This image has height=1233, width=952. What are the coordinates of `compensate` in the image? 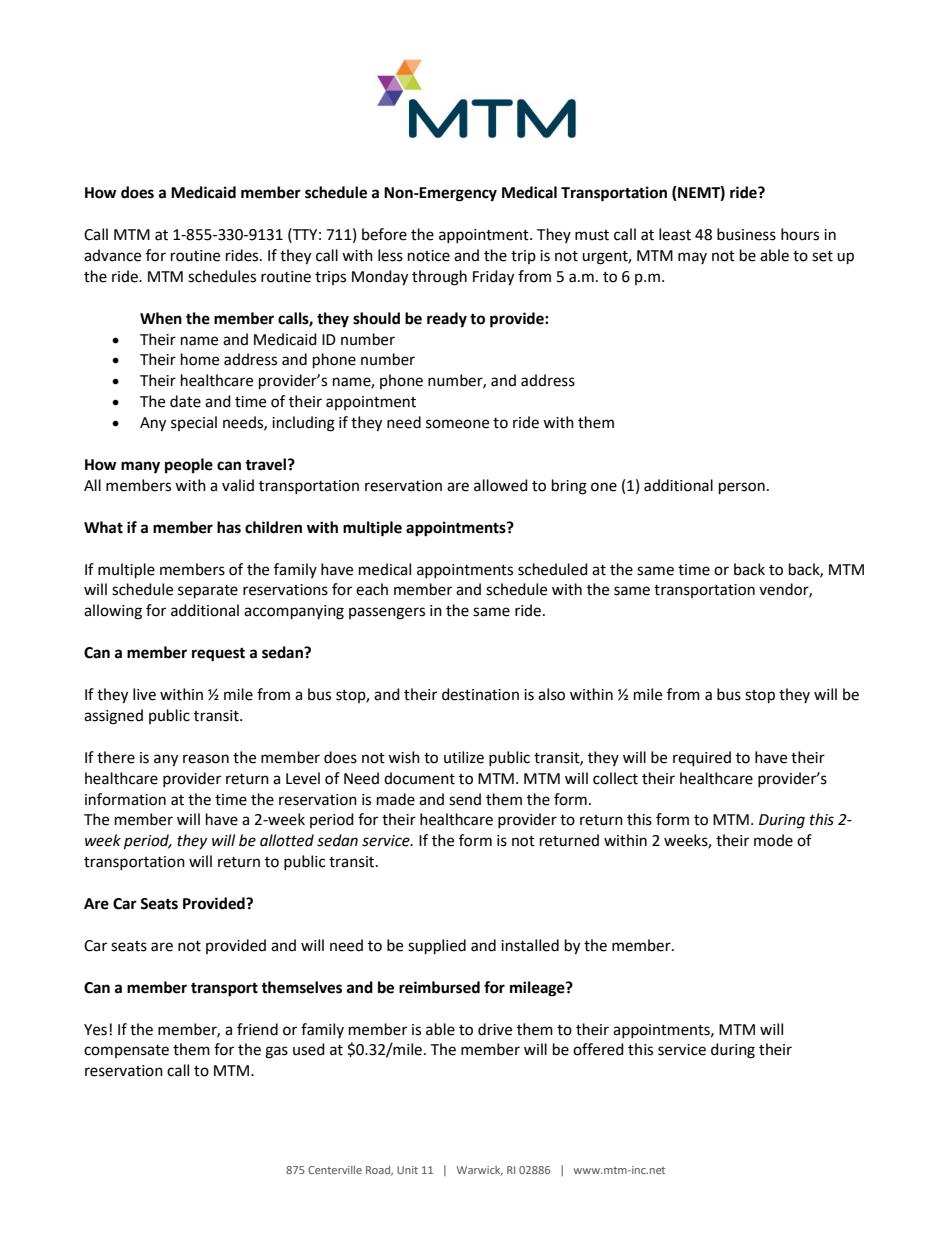 It's located at (126, 1051).
